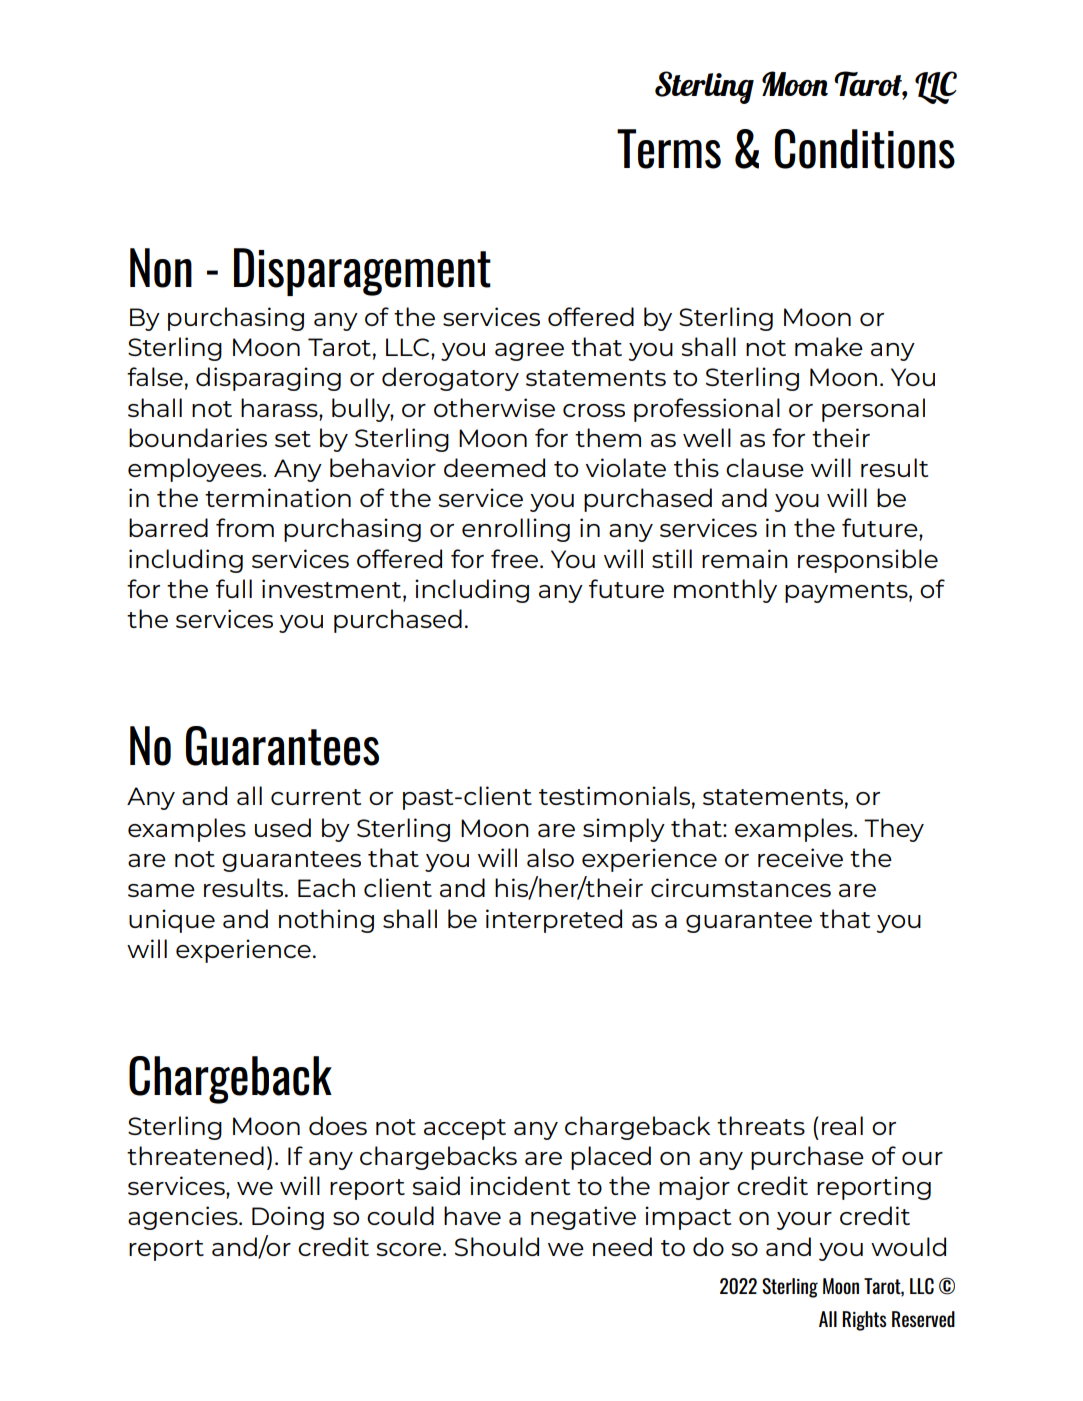  I want to click on They, so click(894, 830).
